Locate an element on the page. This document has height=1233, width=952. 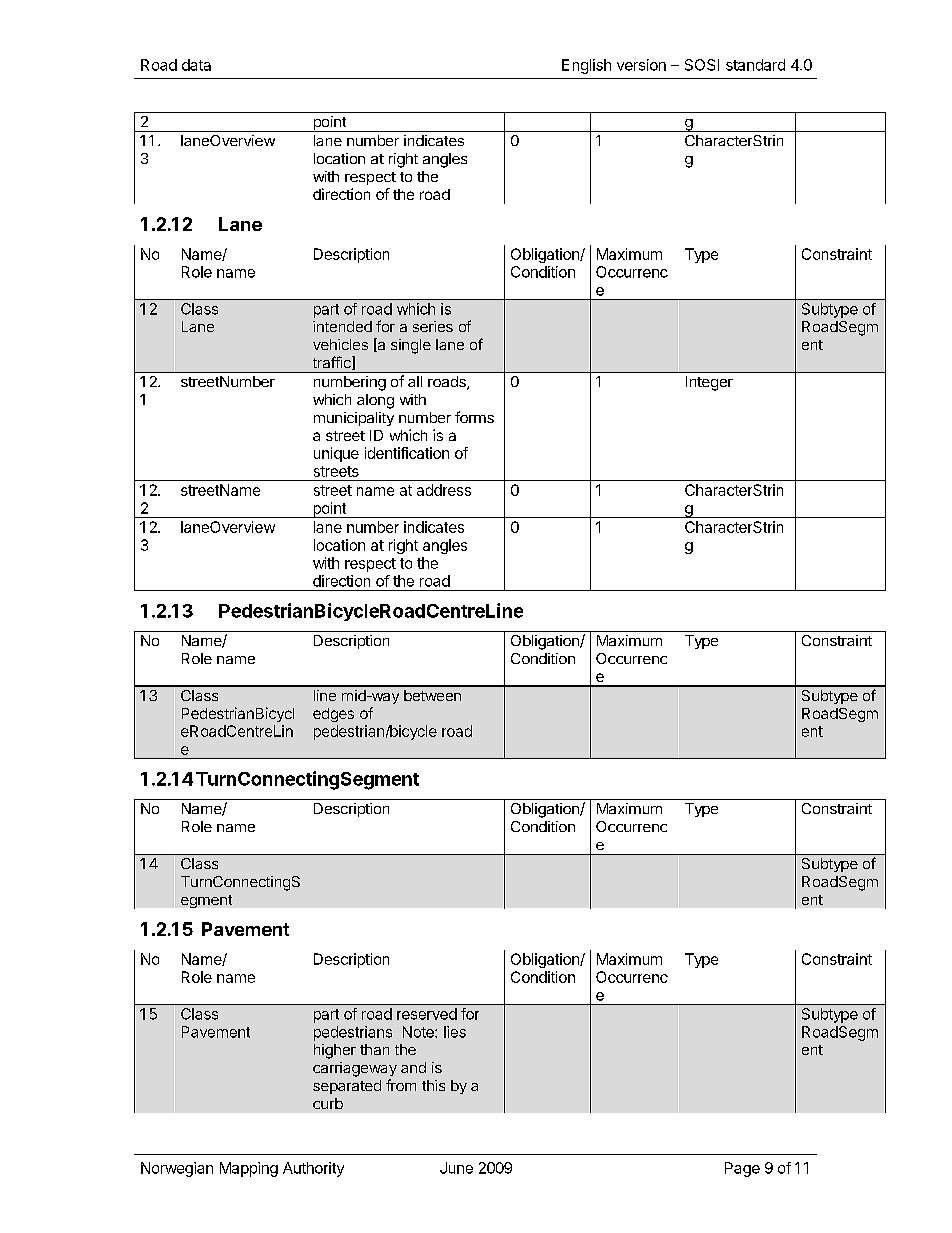
Mapping is located at coordinates (249, 1169).
